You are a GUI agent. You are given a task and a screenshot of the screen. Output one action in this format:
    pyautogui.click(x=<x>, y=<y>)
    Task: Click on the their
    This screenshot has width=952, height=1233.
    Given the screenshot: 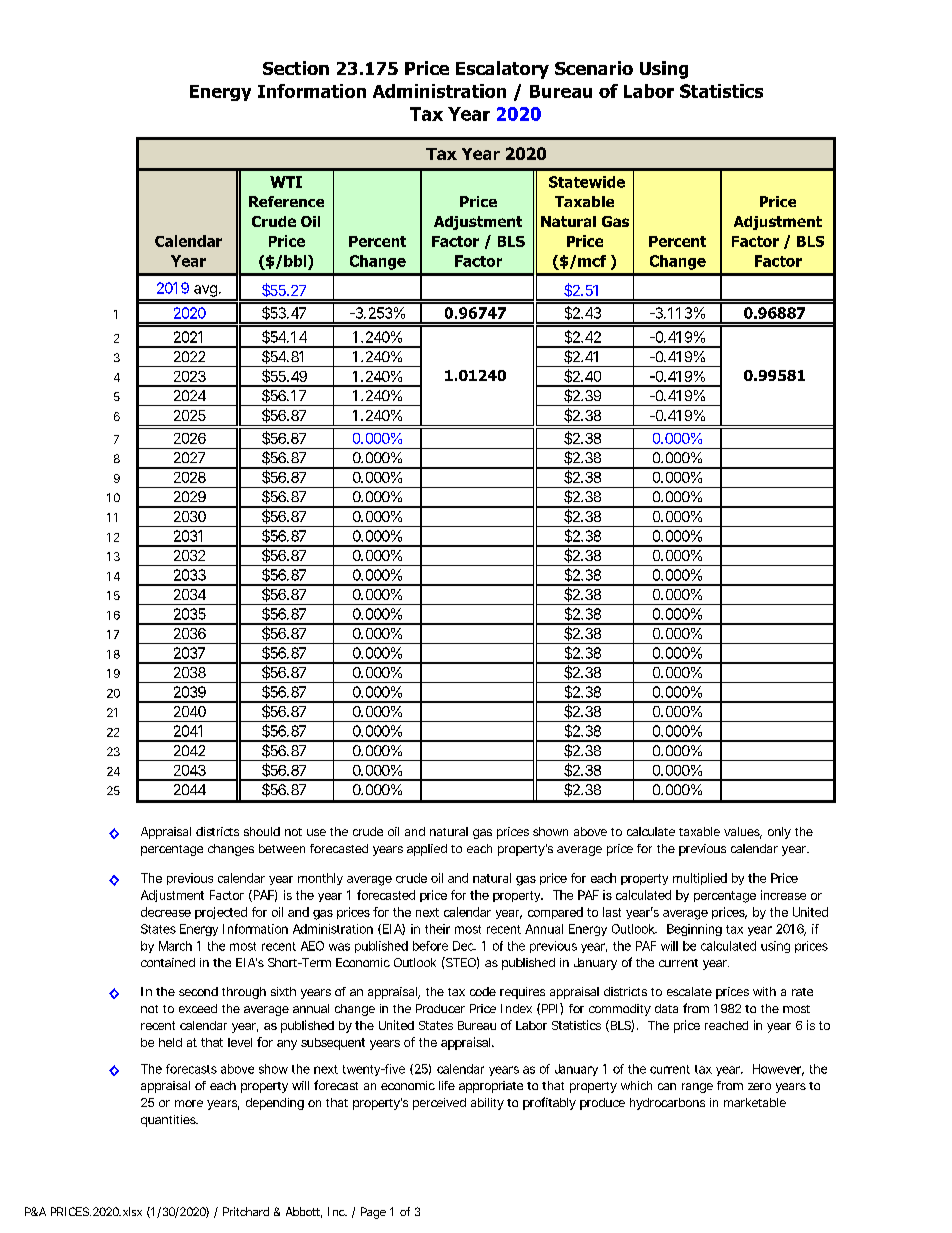 What is the action you would take?
    pyautogui.click(x=437, y=929)
